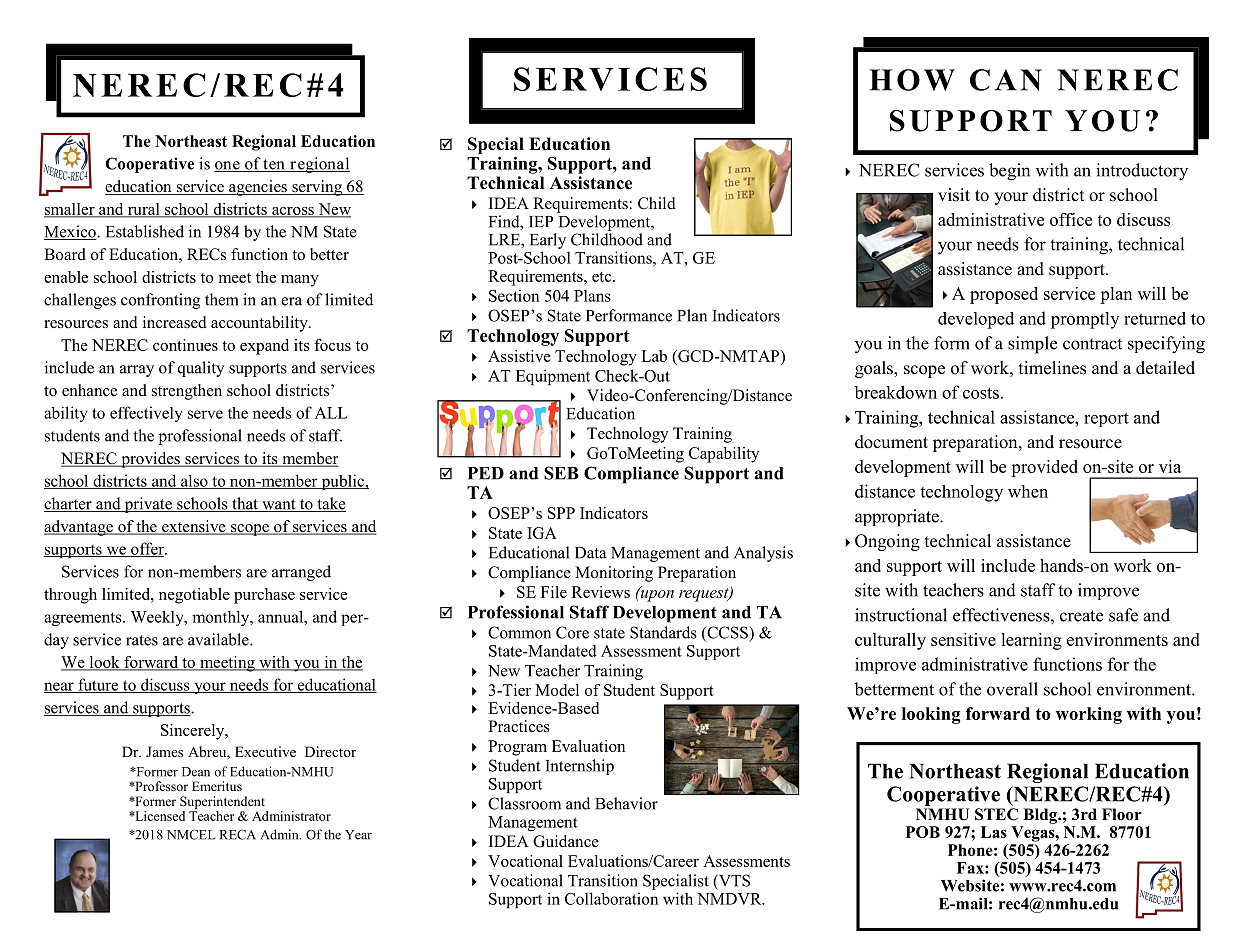 The width and height of the screenshot is (1233, 952). Describe the element at coordinates (541, 222) in the screenshot. I see `IEP` at that location.
